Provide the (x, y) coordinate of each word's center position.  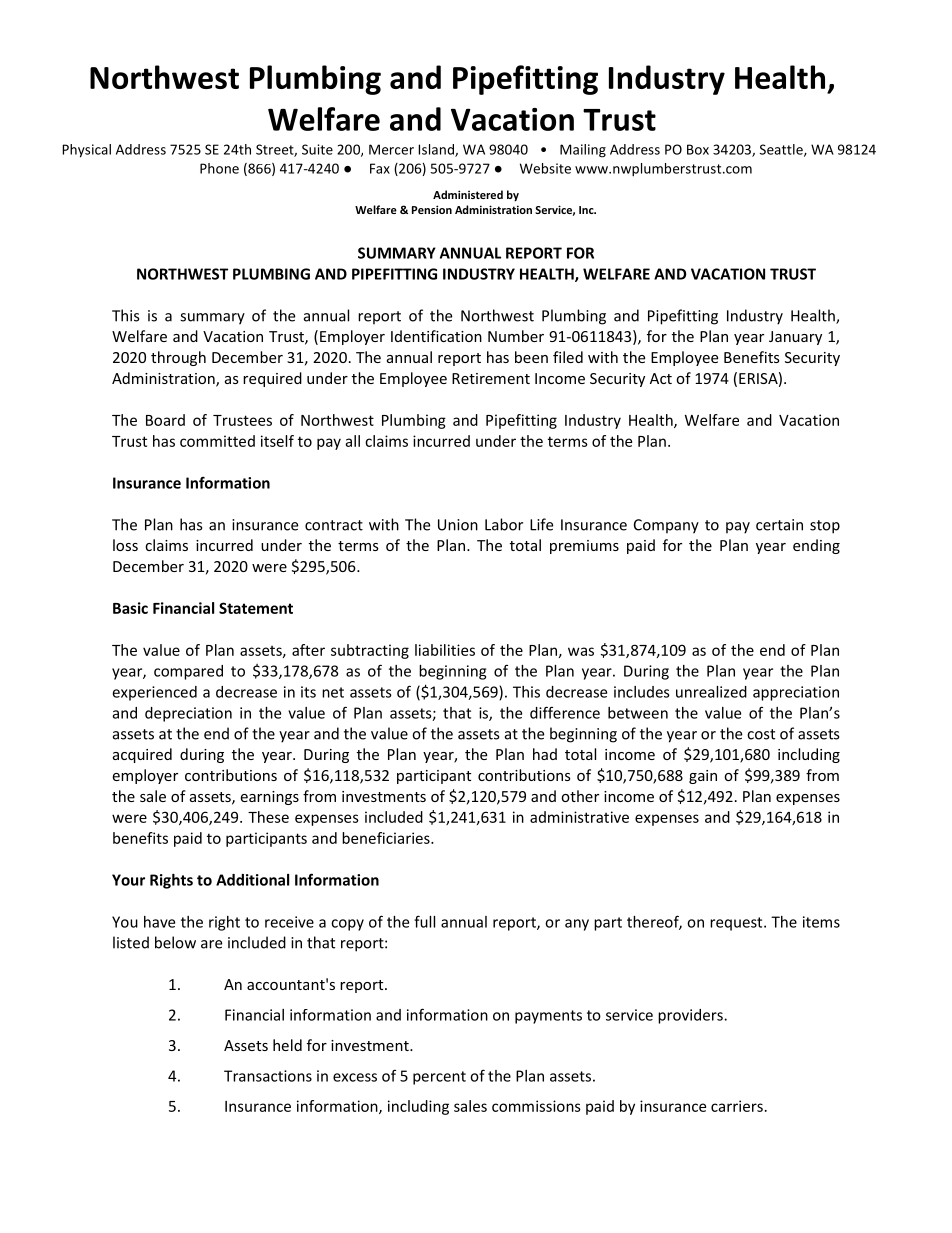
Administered (468, 194)
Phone (219, 168)
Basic (130, 608)
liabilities (445, 650)
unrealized (711, 692)
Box (698, 149)
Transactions (268, 1076)
